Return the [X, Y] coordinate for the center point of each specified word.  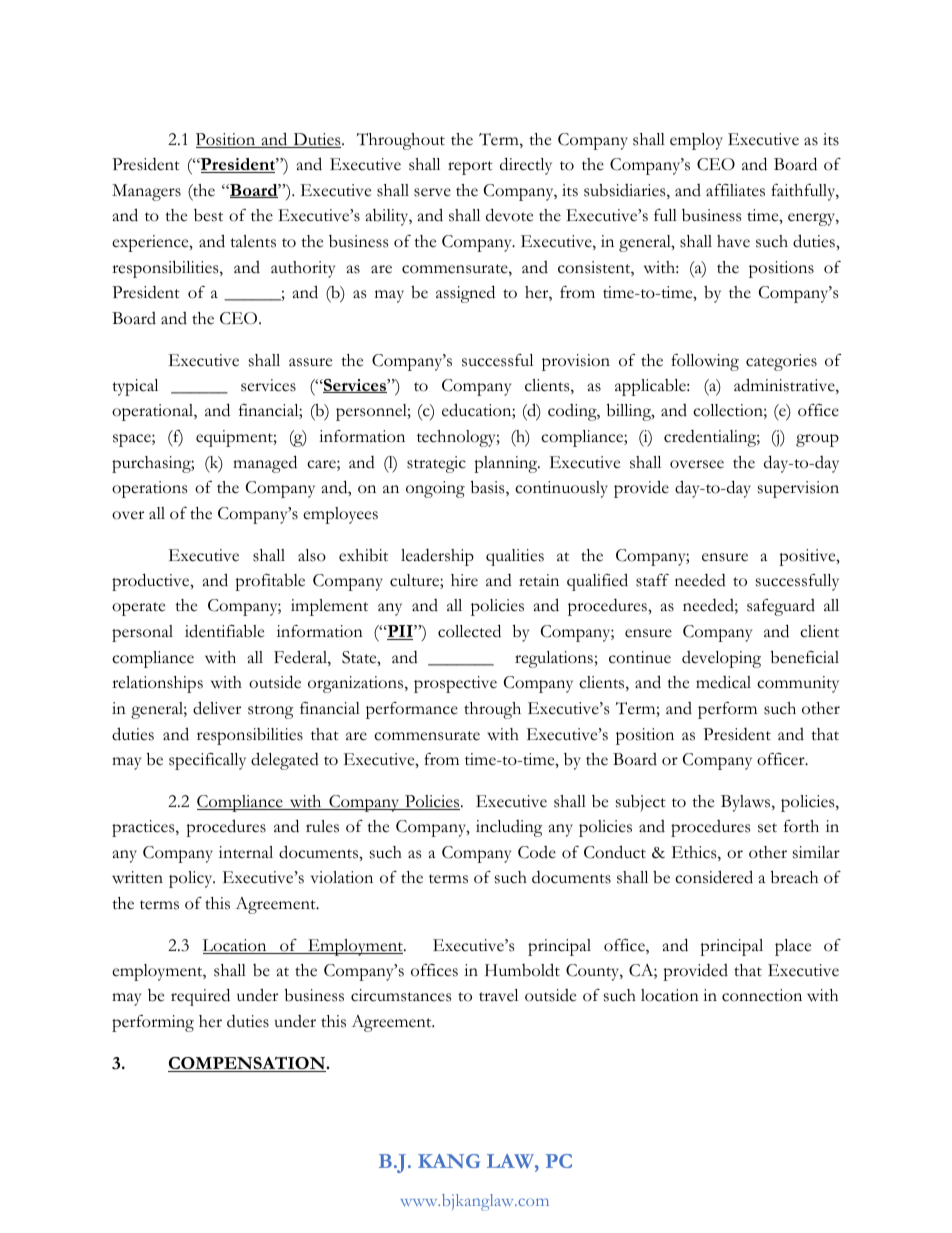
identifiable [224, 631]
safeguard [781, 607]
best [208, 215]
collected [469, 631]
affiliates [735, 190]
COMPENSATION [247, 1064]
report [470, 168]
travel [498, 995]
